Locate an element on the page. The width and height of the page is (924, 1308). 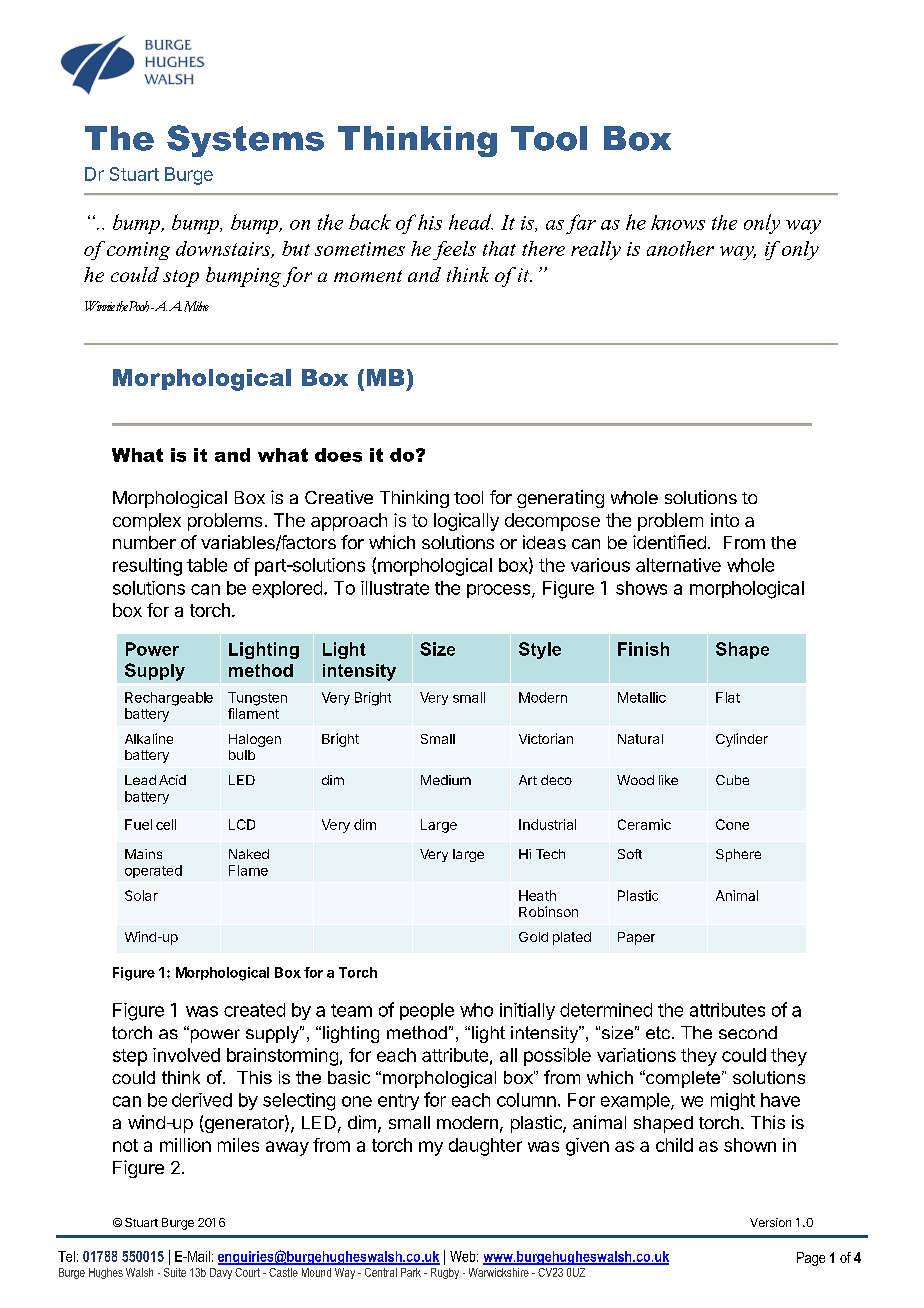
Medium is located at coordinates (446, 780).
